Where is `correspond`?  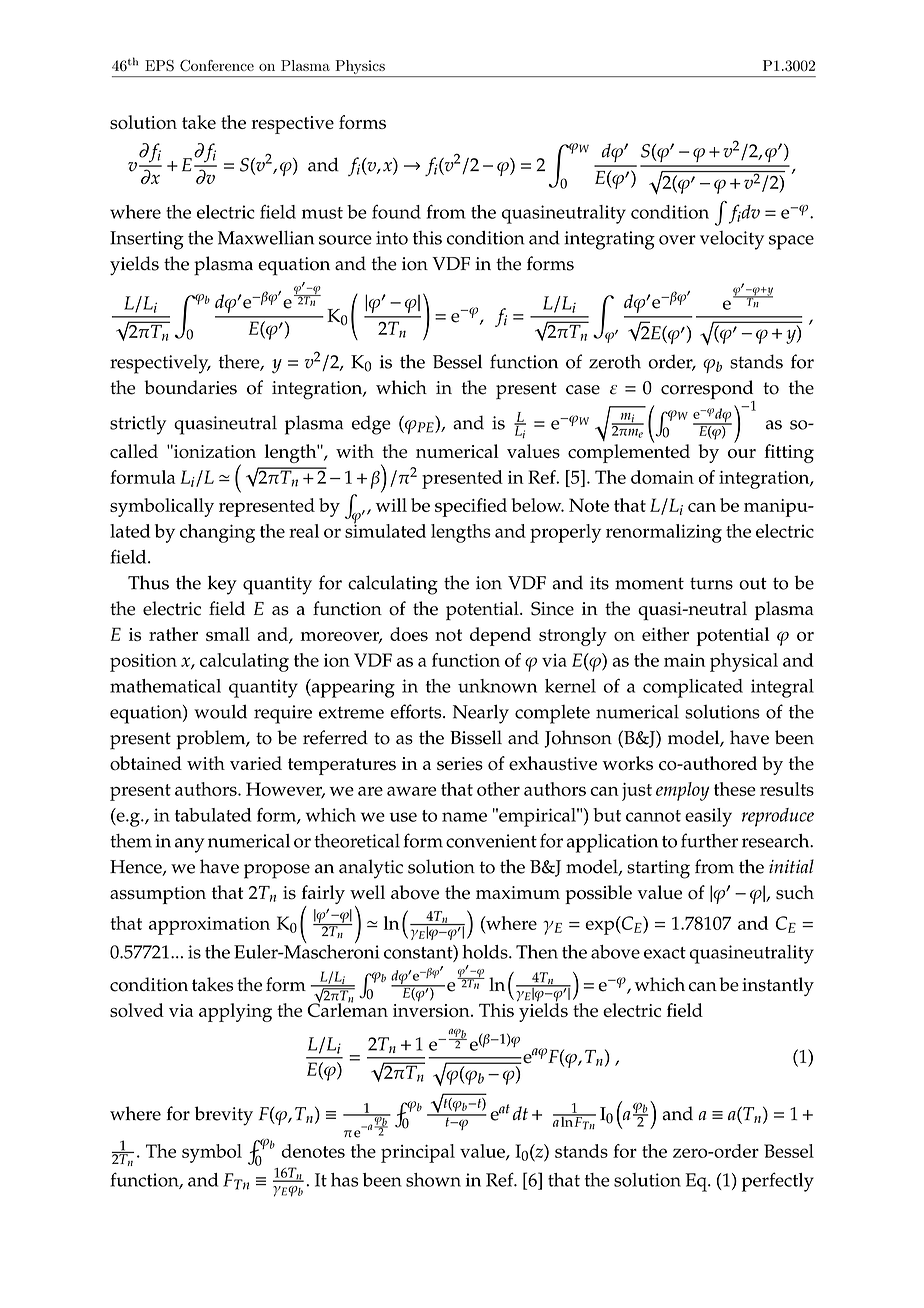 correspond is located at coordinates (708, 391).
